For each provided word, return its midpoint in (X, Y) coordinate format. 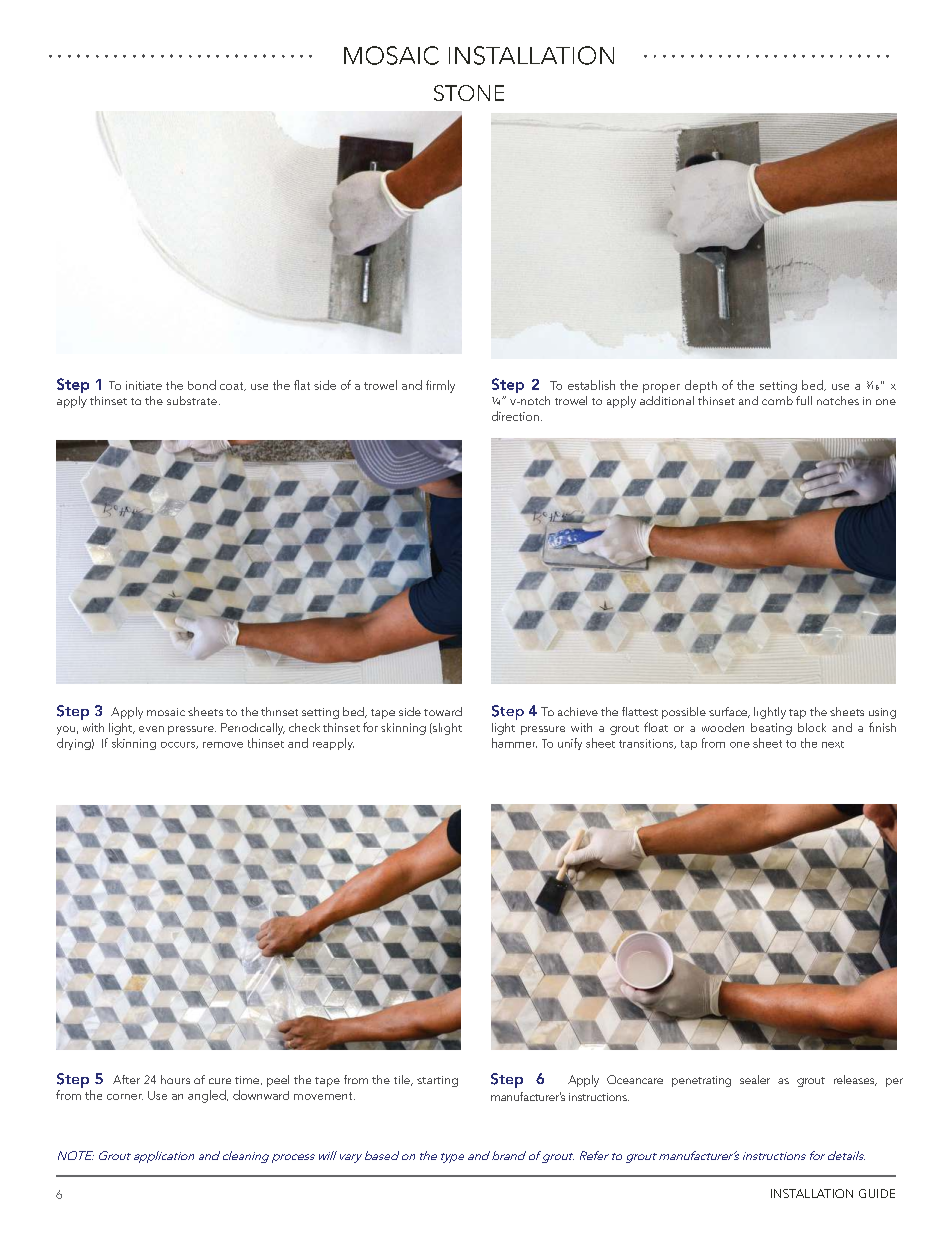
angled (208, 1096)
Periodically (253, 729)
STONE (469, 93)
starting (437, 1081)
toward (443, 711)
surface (729, 712)
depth (701, 386)
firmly (440, 386)
